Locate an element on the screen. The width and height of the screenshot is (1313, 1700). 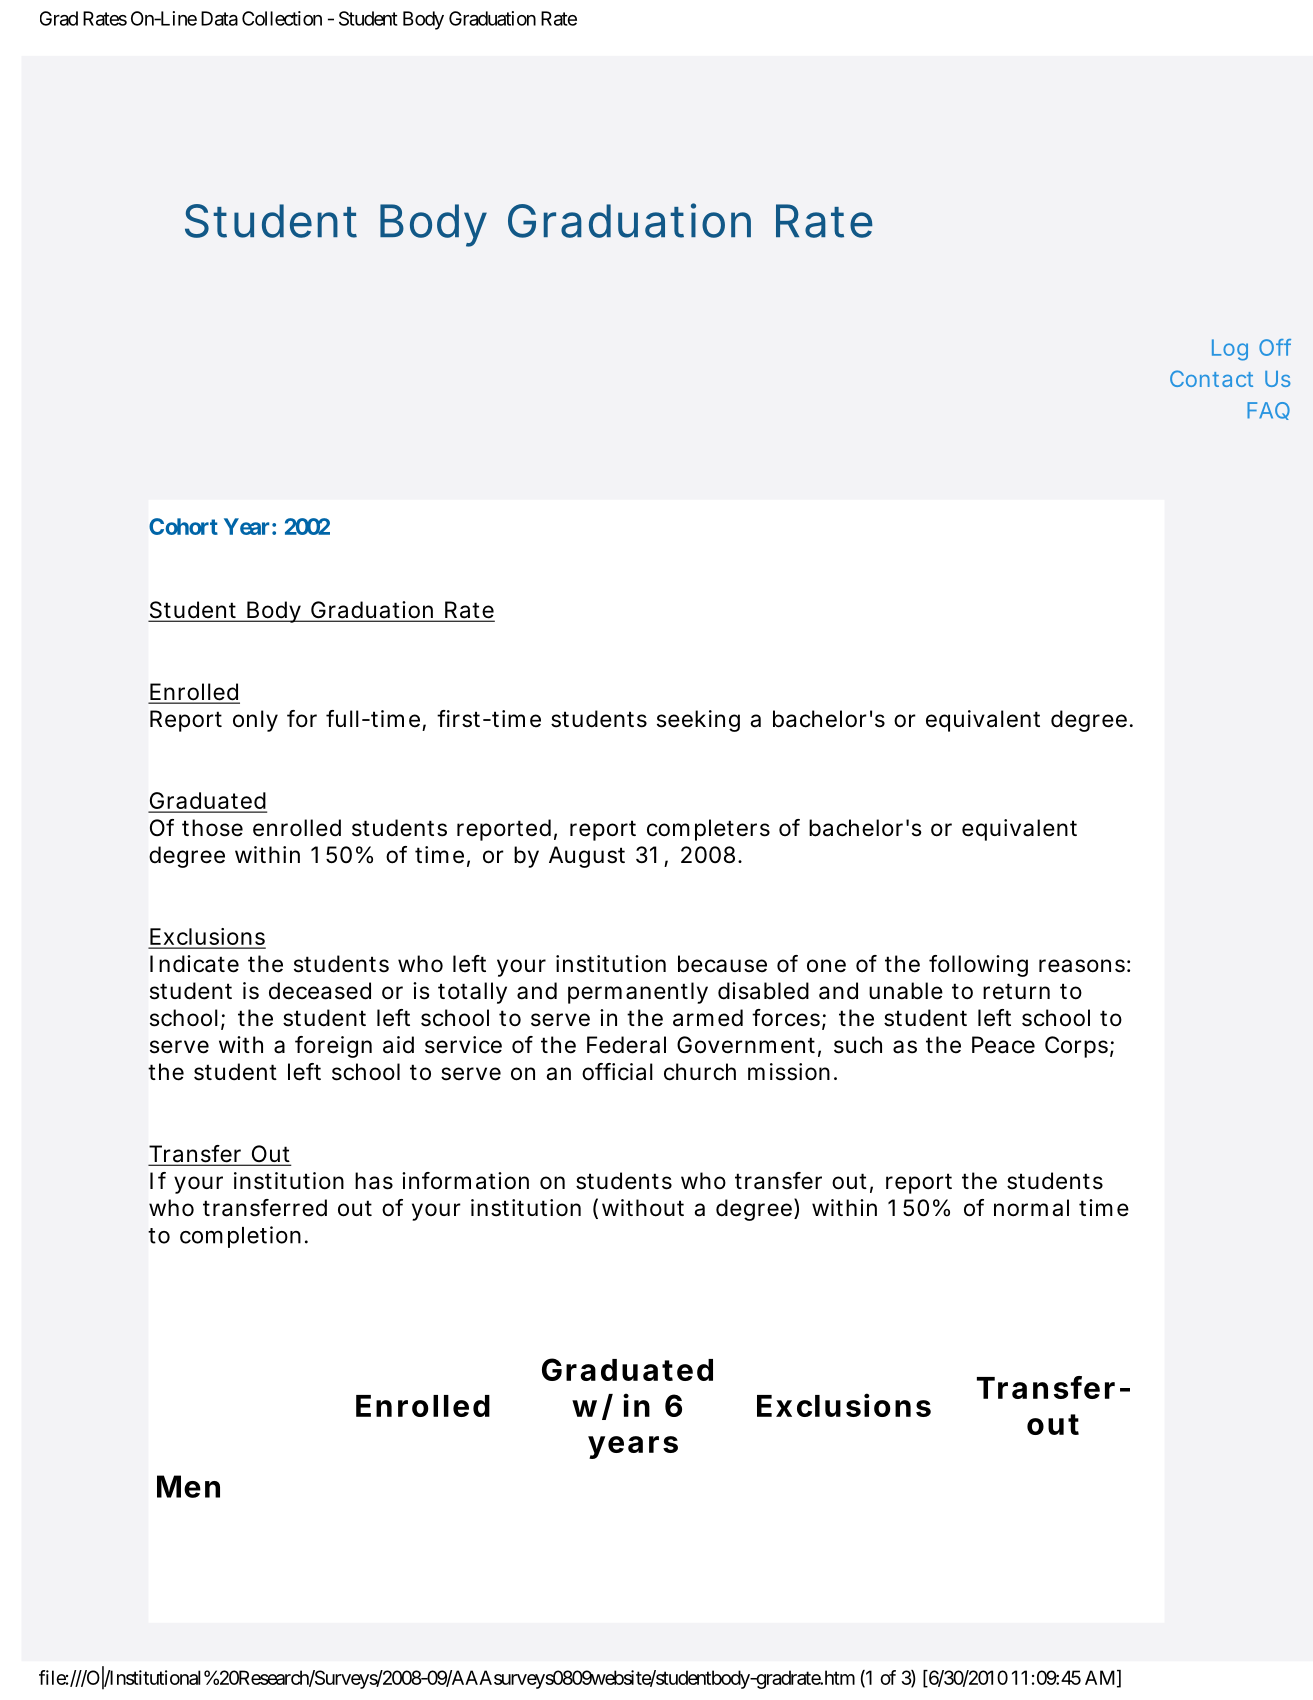
Data is located at coordinates (219, 18).
